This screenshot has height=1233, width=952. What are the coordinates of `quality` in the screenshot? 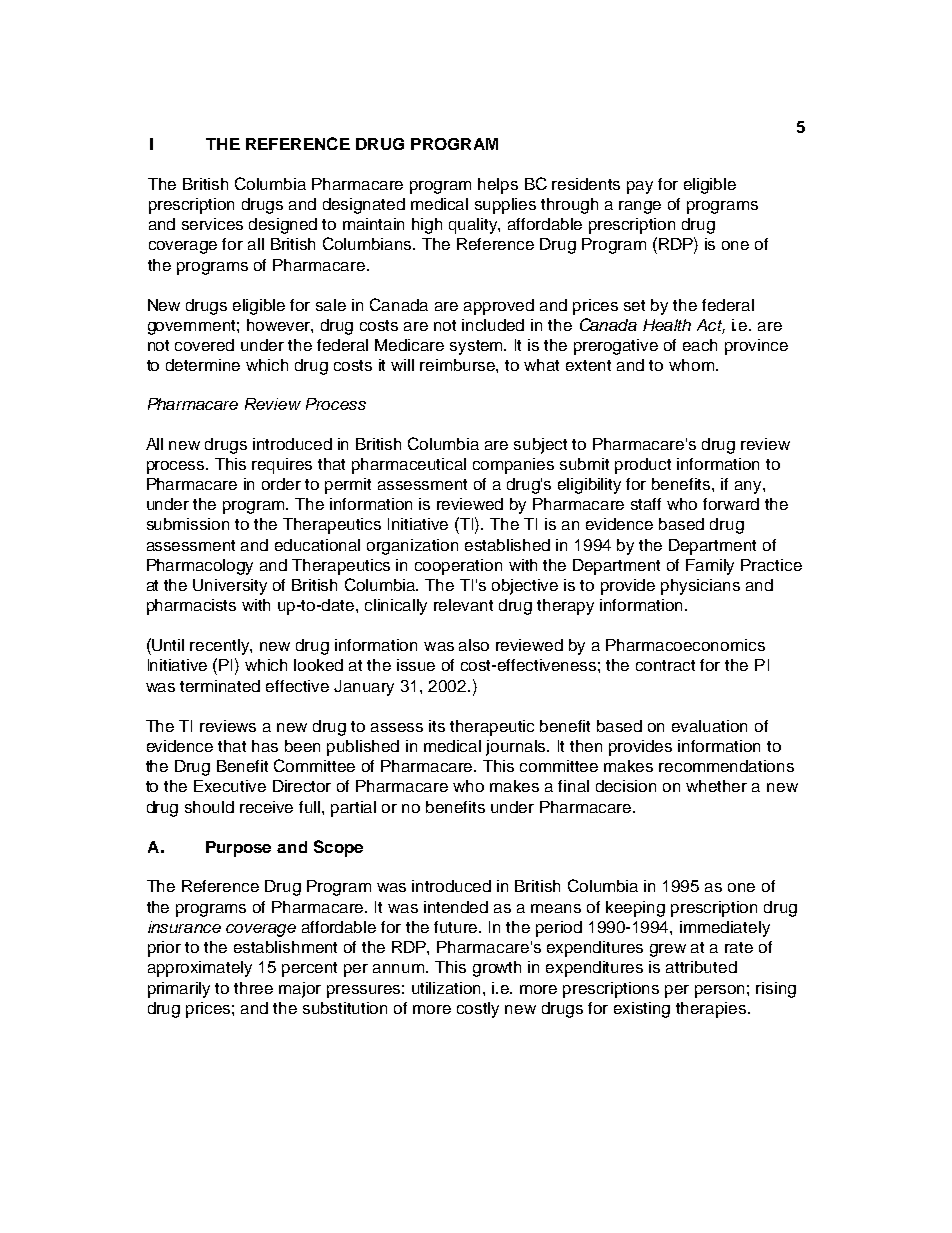 It's located at (474, 226).
